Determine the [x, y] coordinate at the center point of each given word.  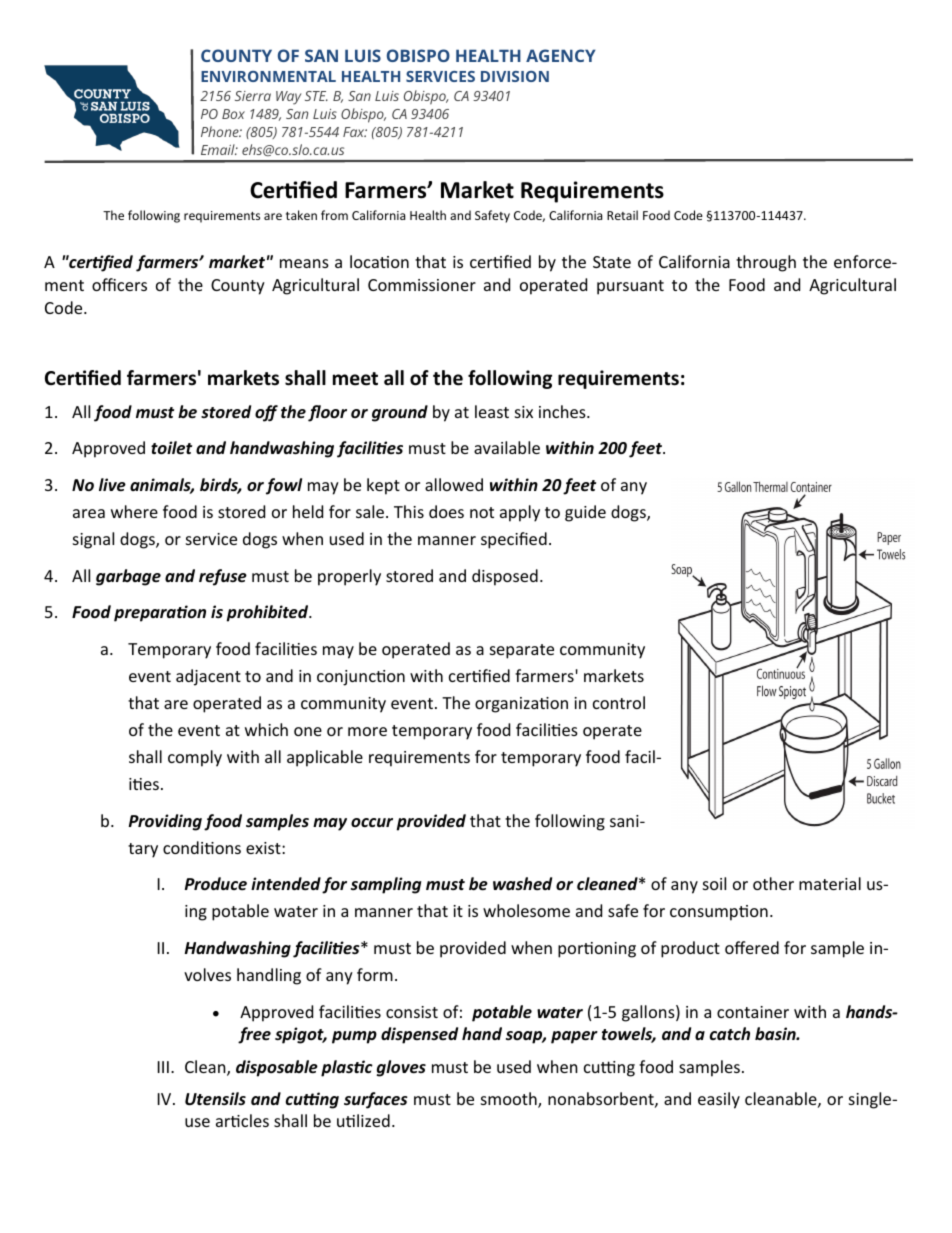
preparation [160, 613]
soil [714, 883]
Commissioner [422, 285]
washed [522, 883]
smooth [510, 1100]
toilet [171, 448]
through [766, 263]
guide [585, 513]
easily [719, 1100]
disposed [505, 577]
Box [233, 114]
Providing [165, 822]
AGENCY [561, 55]
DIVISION [515, 76]
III [163, 1067]
